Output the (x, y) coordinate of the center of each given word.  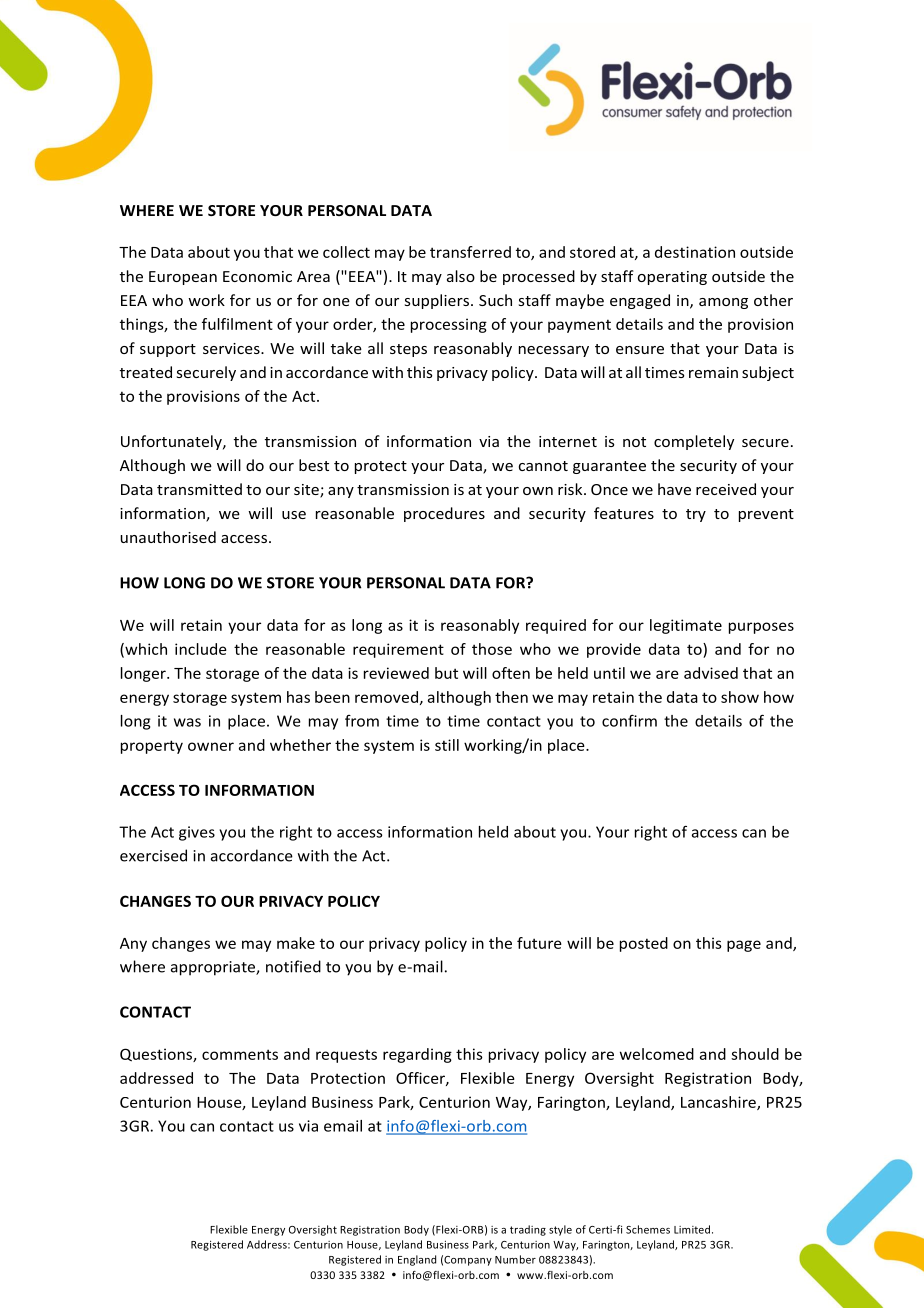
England (417, 1260)
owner (211, 746)
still (447, 745)
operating (672, 278)
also (461, 276)
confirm (629, 720)
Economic (257, 276)
